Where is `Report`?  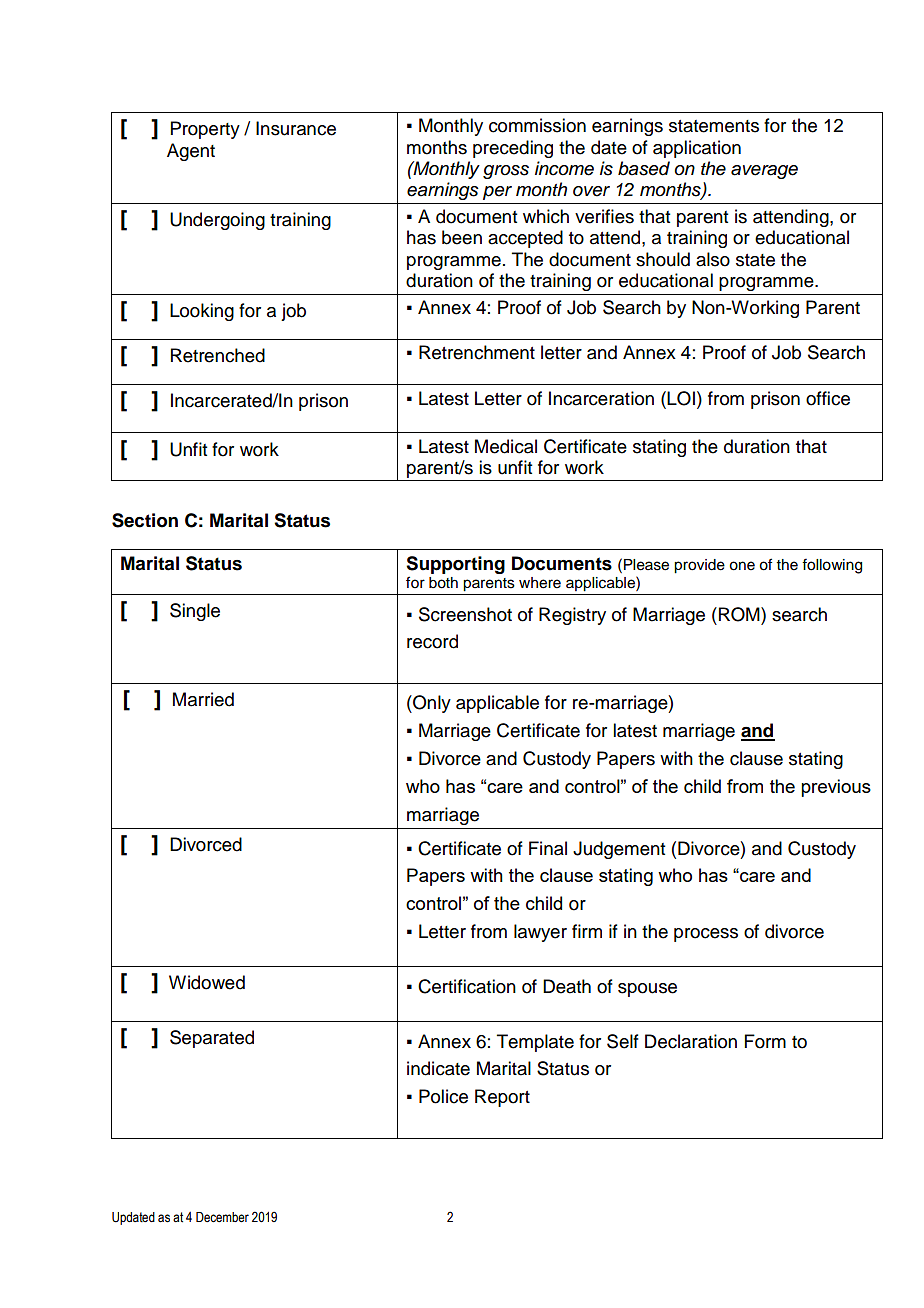
Report is located at coordinates (502, 1098).
